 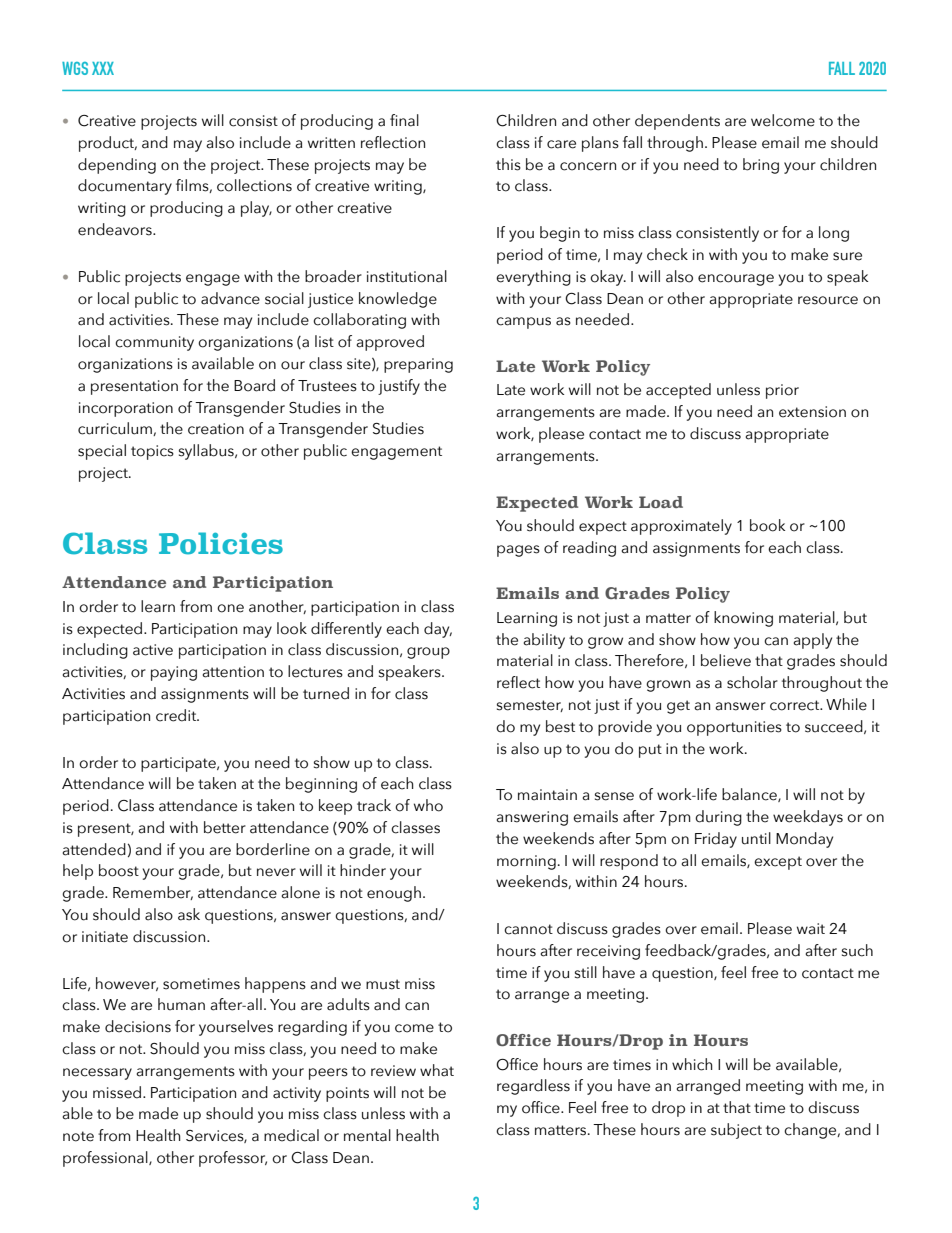 I want to click on participate, so click(x=179, y=764).
